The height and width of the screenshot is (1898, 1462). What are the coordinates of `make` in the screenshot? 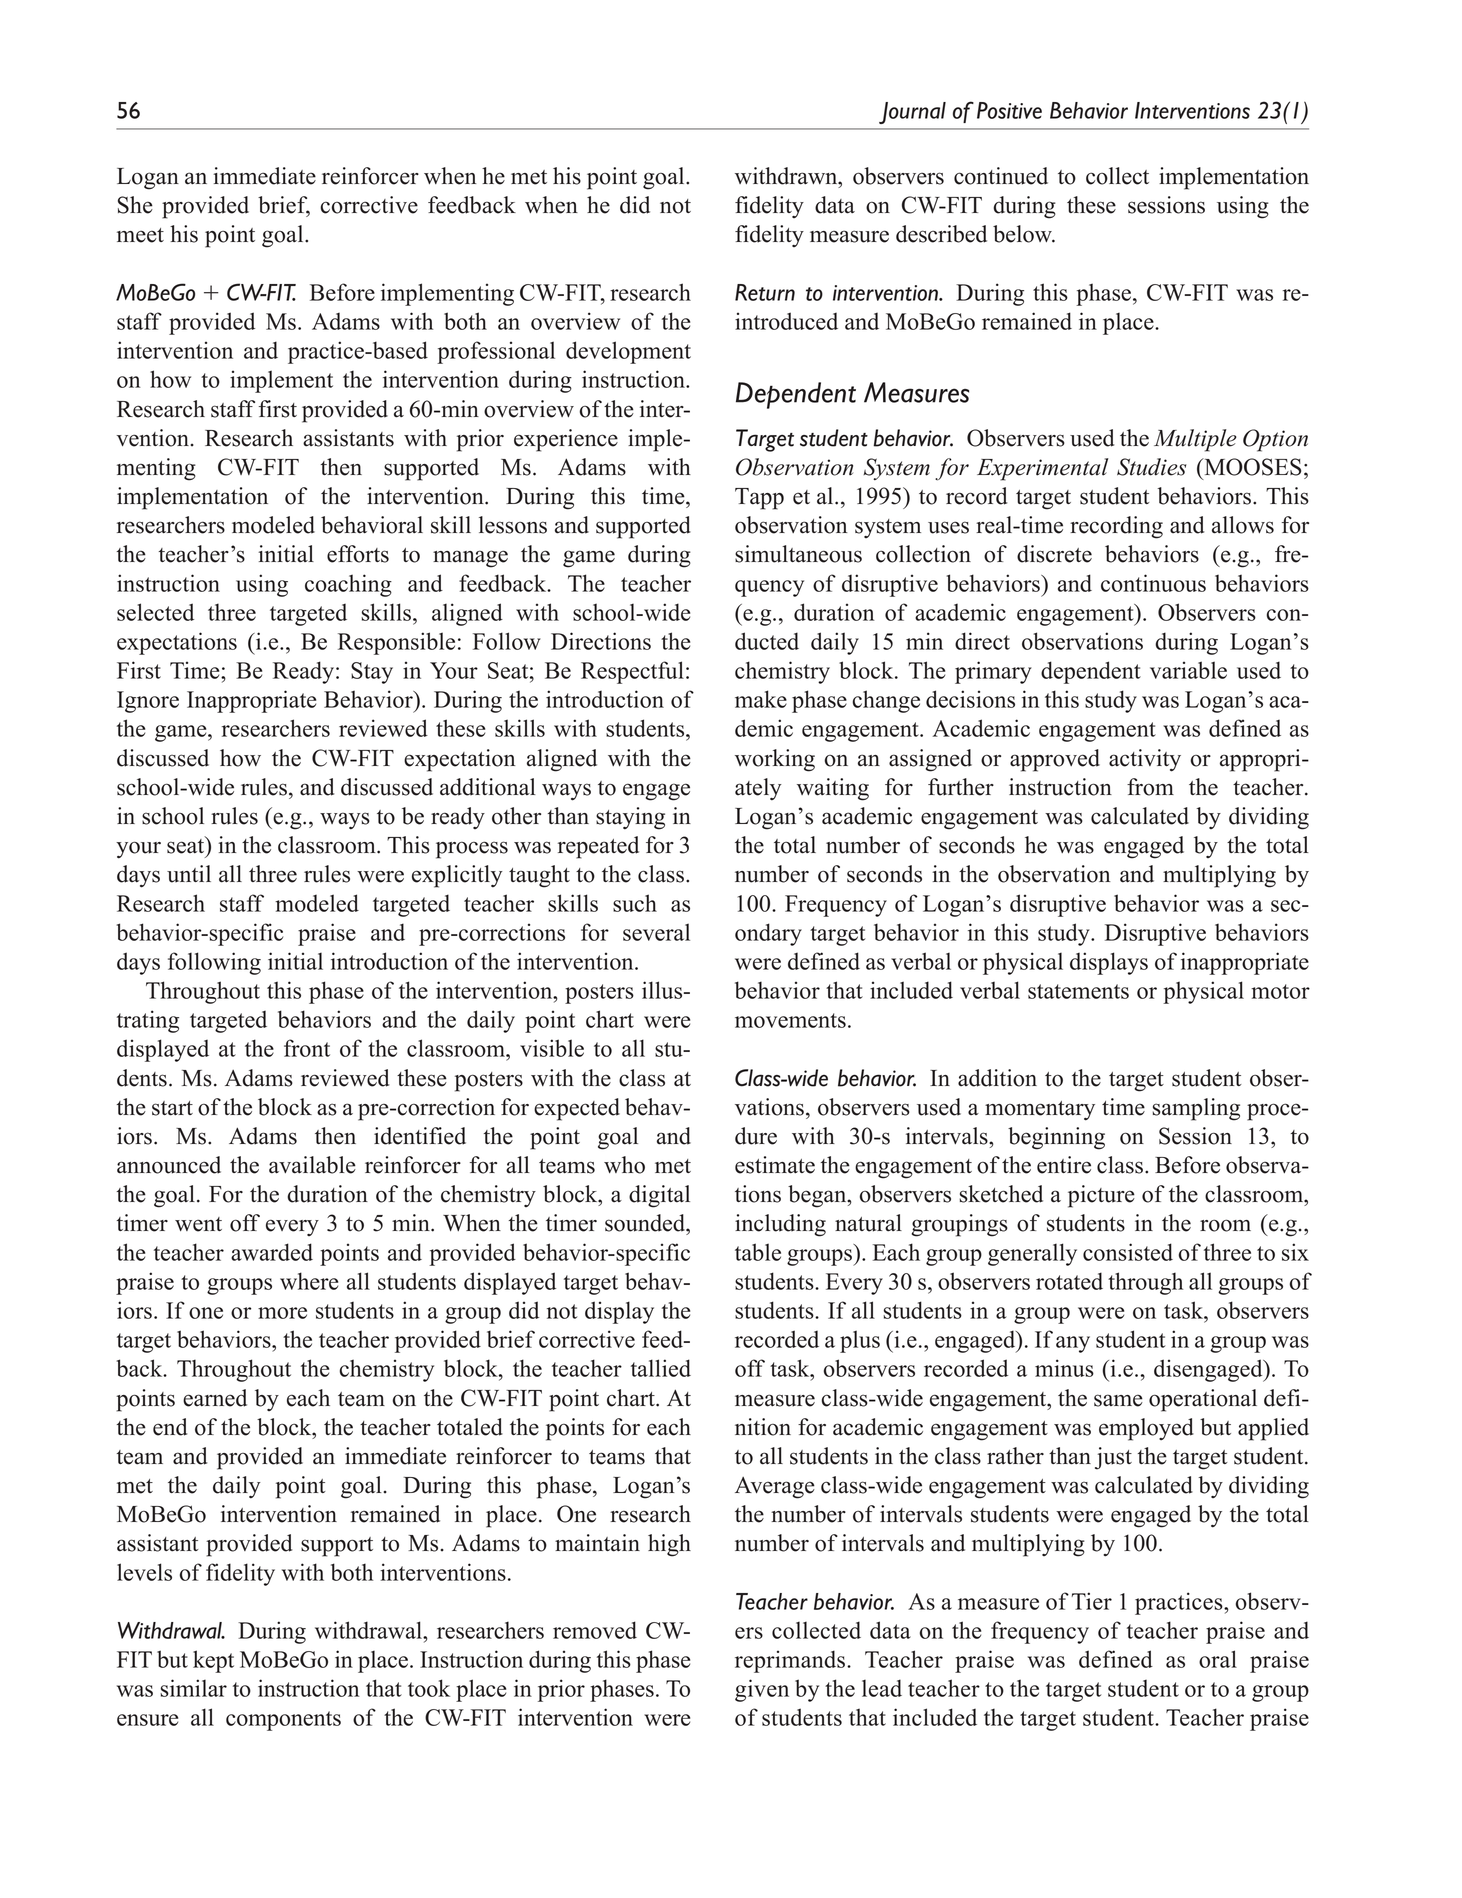 It's located at (761, 699).
